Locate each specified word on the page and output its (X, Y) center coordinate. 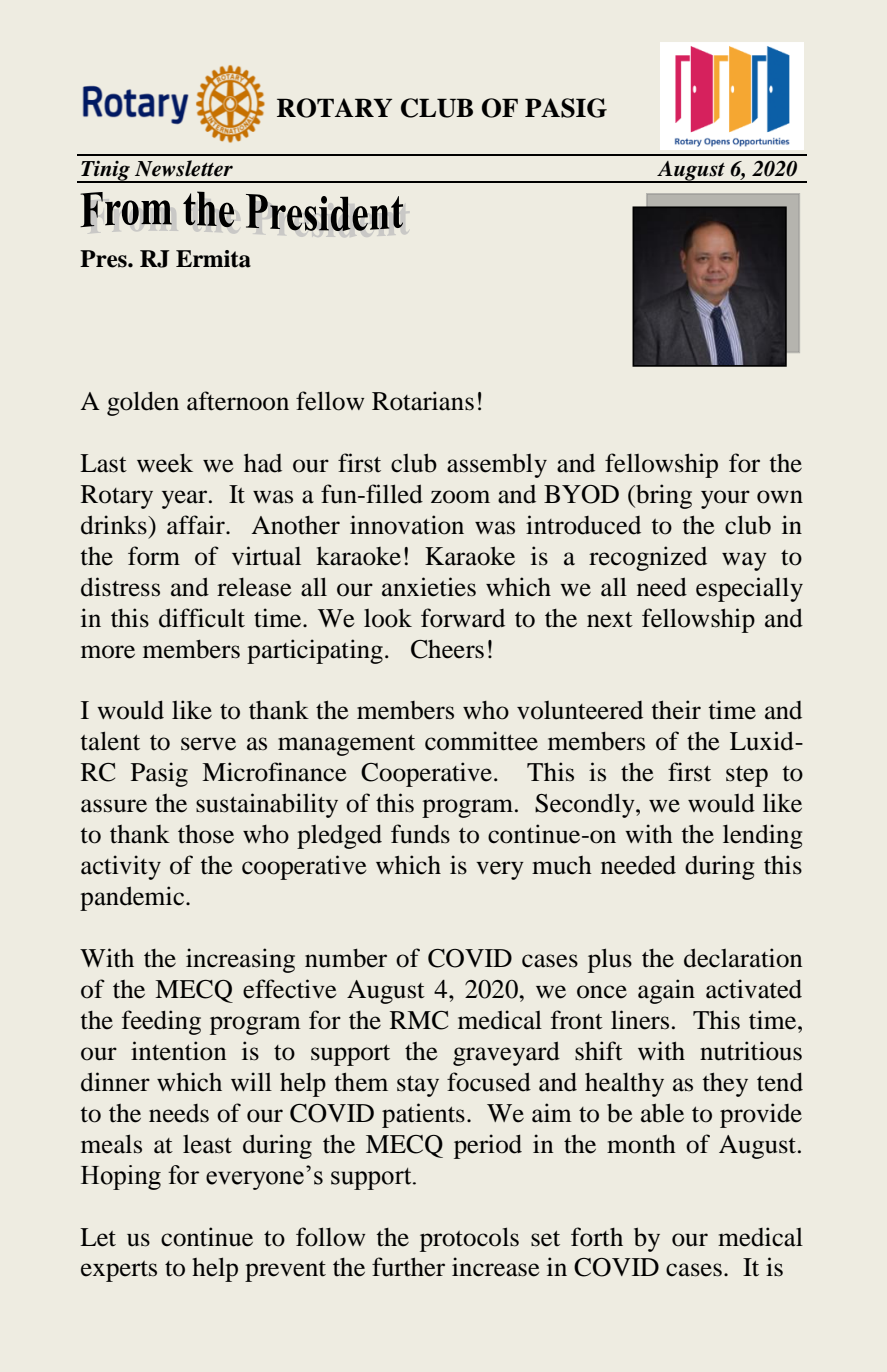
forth (597, 1237)
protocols (469, 1239)
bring (663, 496)
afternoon (238, 401)
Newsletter (184, 168)
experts (119, 1271)
